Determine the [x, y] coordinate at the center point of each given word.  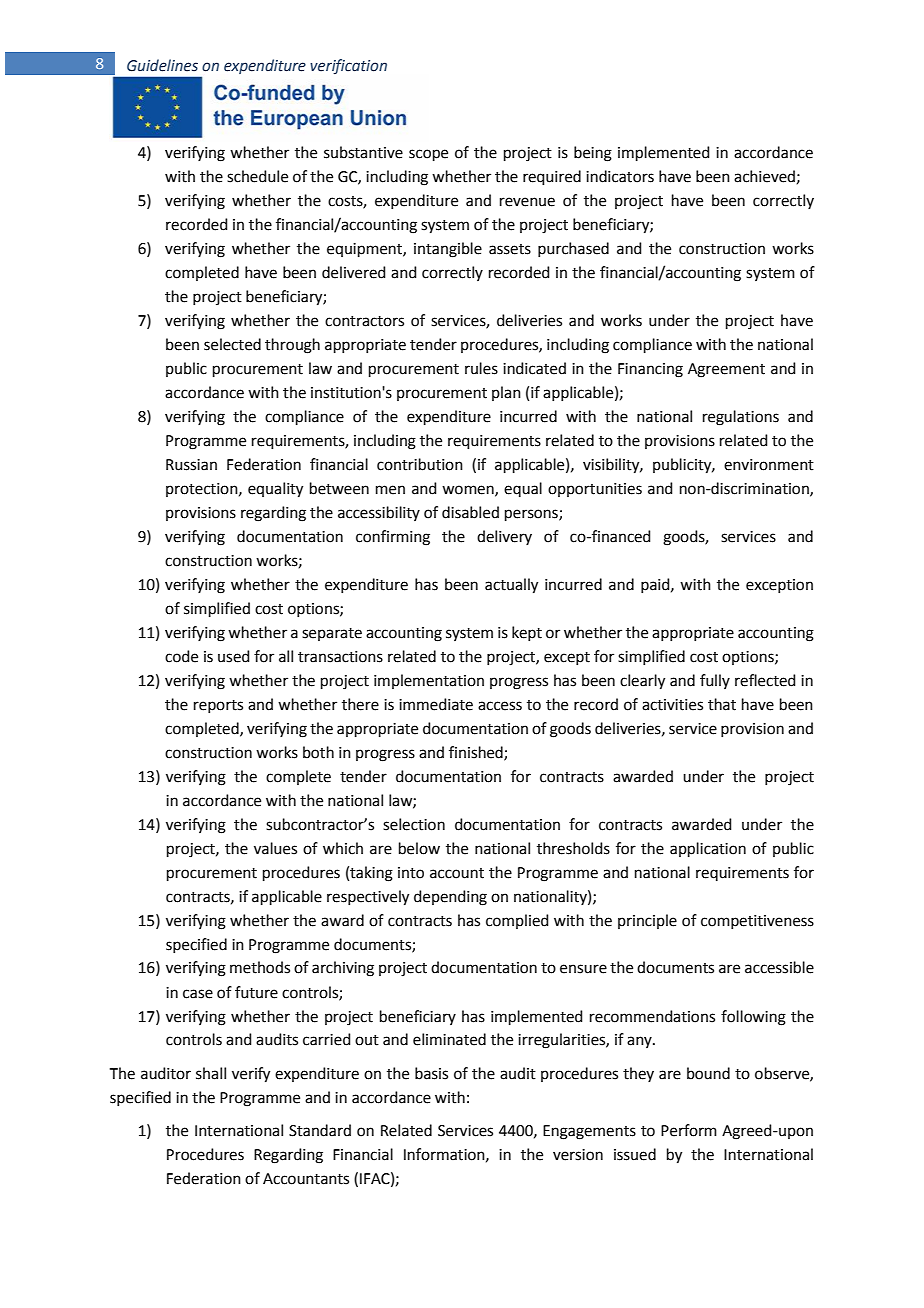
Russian [191, 465]
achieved [764, 176]
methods [260, 967]
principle [647, 921]
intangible [448, 250]
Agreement [726, 370]
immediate [436, 704]
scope [428, 155]
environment [769, 465]
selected [232, 344]
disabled [470, 512]
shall [211, 1073]
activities [672, 705]
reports [218, 706]
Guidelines [162, 65]
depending [450, 898]
